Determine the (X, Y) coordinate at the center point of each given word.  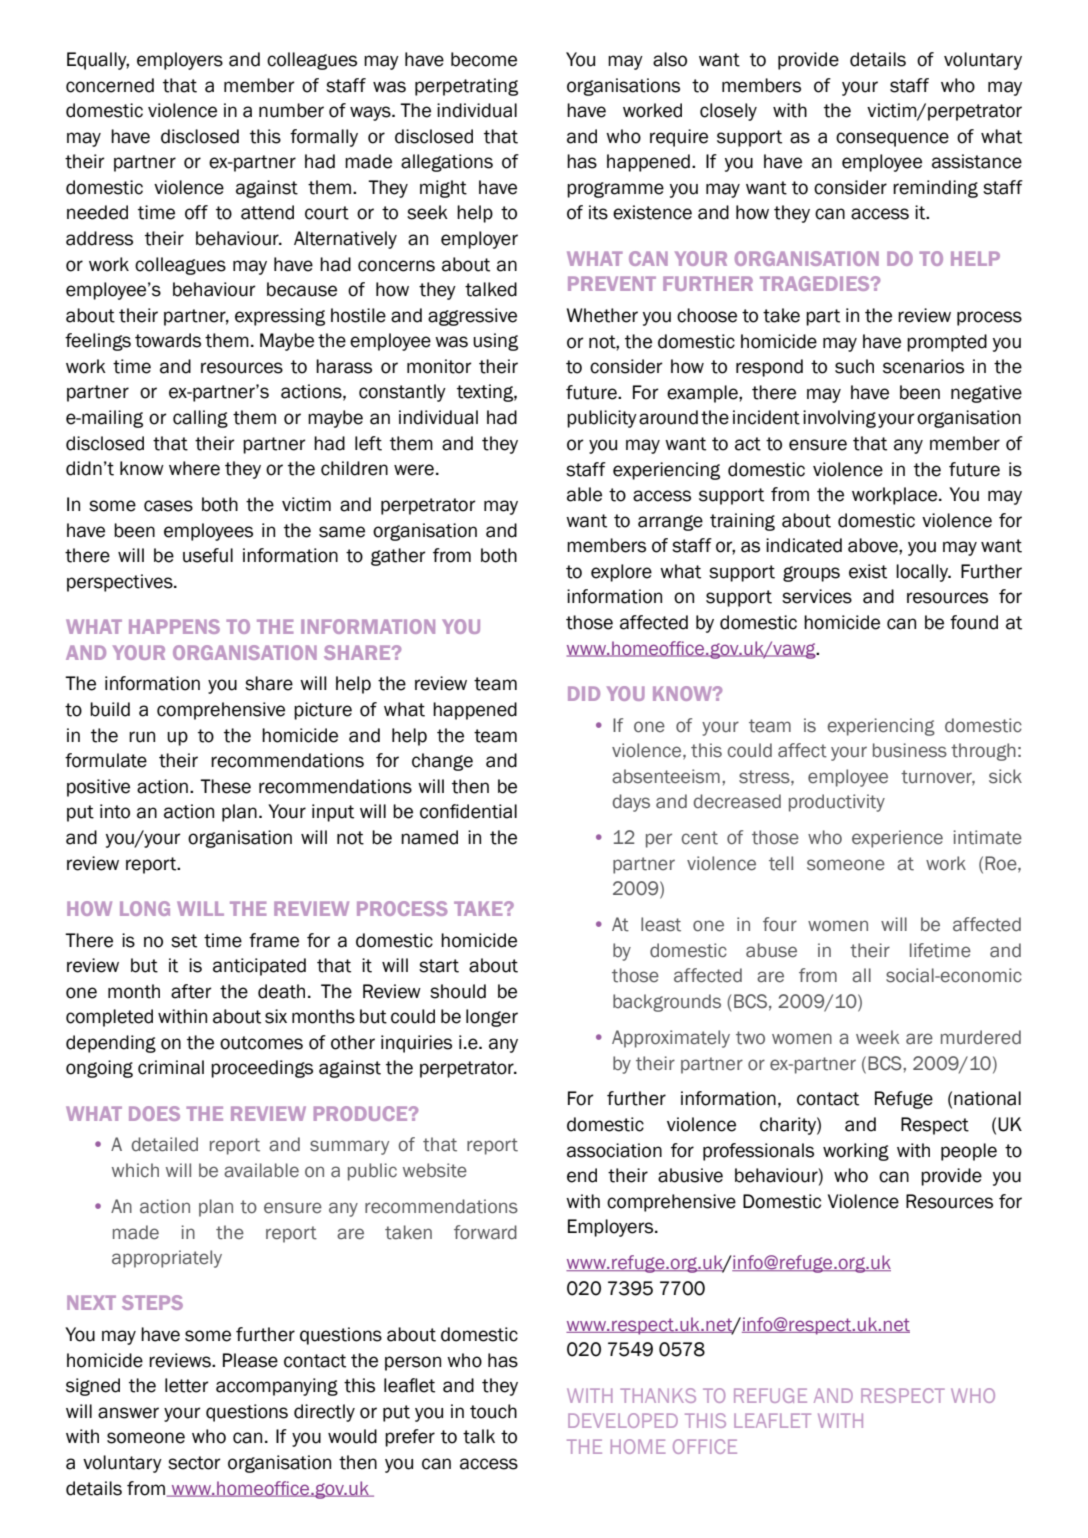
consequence (892, 139)
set (184, 941)
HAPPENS (174, 626)
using (495, 342)
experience (897, 839)
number (291, 110)
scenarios (923, 366)
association (614, 1150)
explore (621, 573)
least (661, 924)
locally (923, 573)
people (969, 1152)
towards (168, 340)
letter (187, 1385)
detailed (165, 1144)
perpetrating (466, 87)
